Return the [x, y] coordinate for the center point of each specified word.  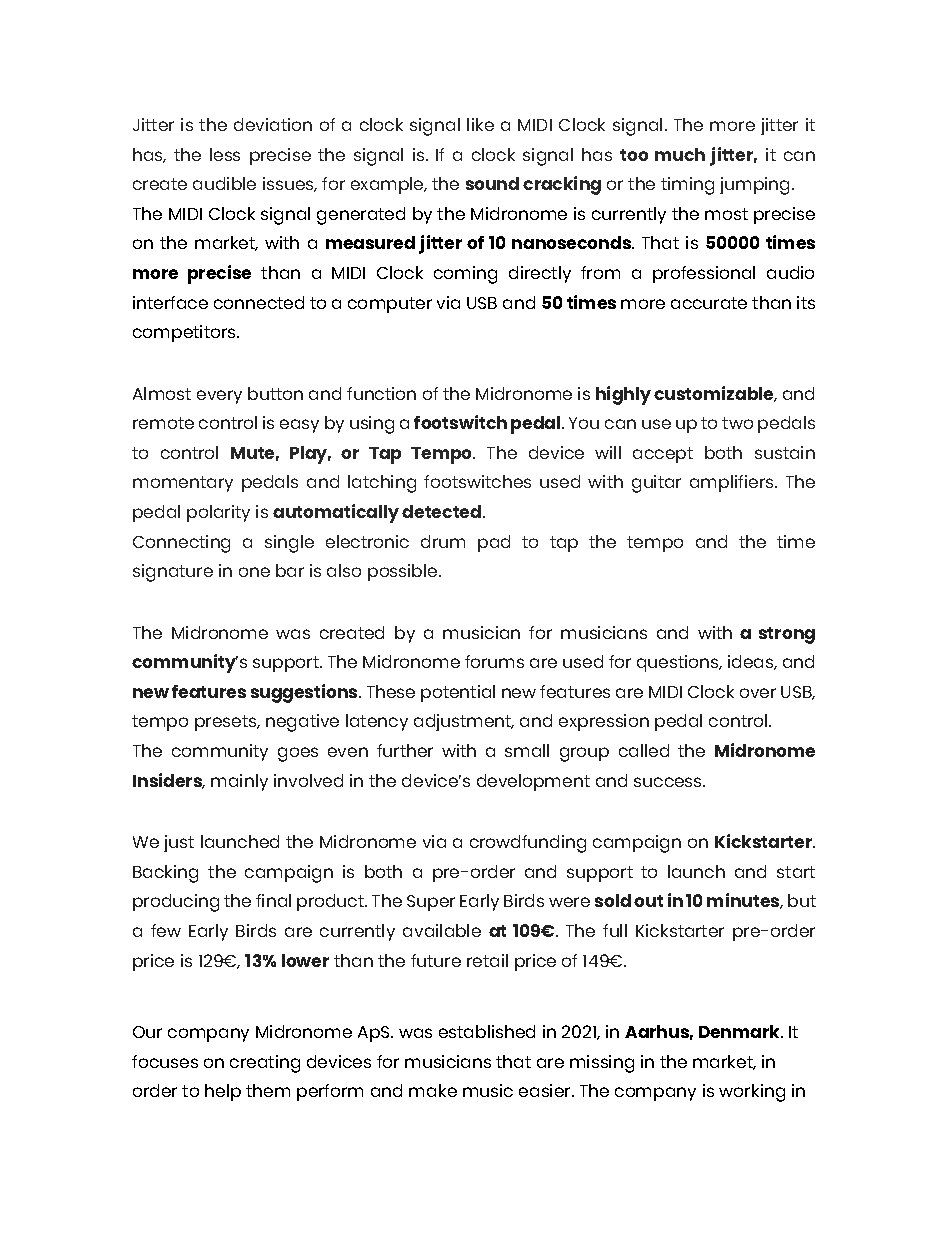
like [480, 124]
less [225, 154]
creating [265, 1064]
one [254, 572]
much [680, 154]
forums [494, 661]
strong [787, 635]
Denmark [741, 1031]
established [487, 1031]
